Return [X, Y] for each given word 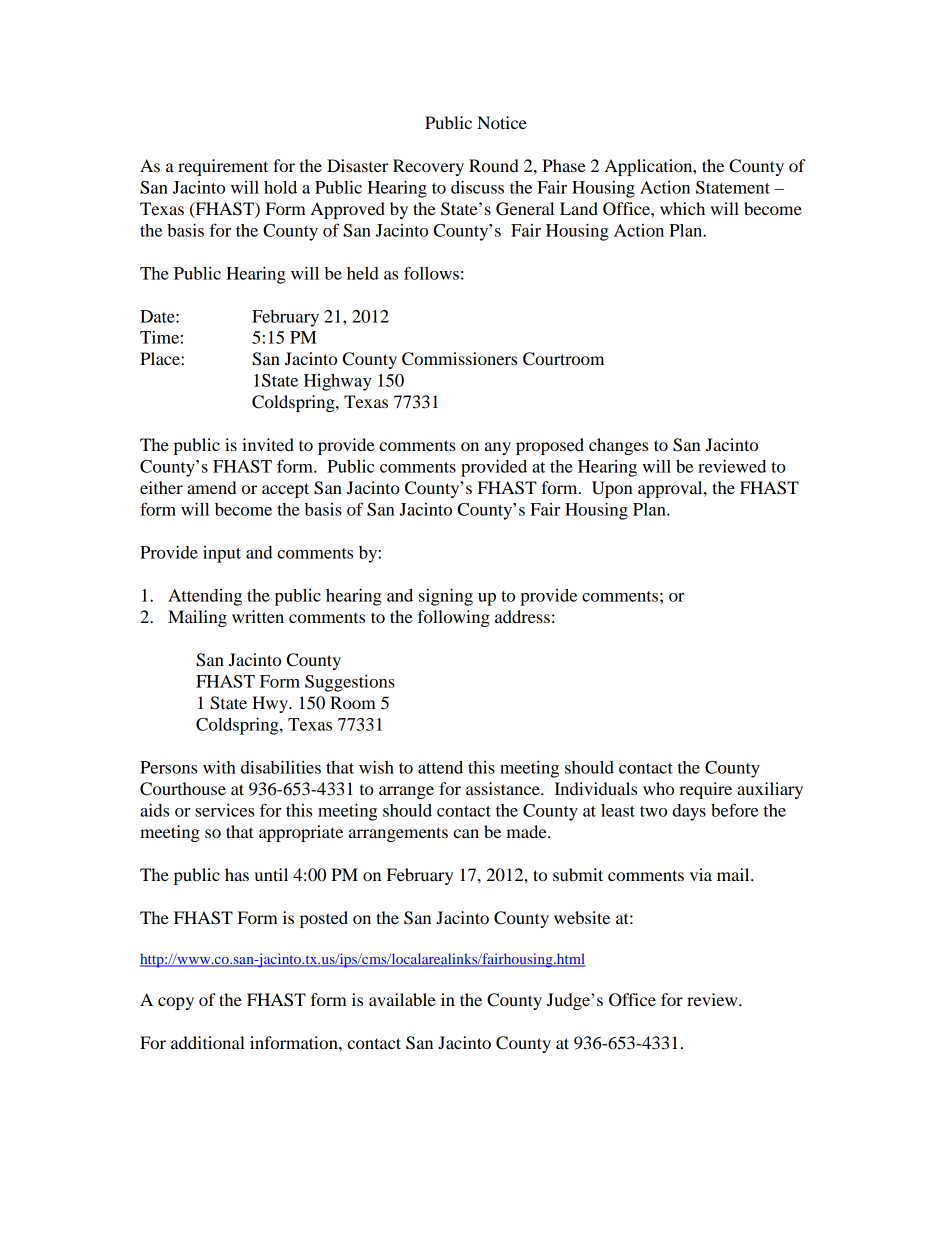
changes [618, 446]
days [689, 812]
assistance [504, 788]
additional [208, 1042]
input [222, 554]
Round [494, 165]
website [582, 917]
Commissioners [459, 359]
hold [280, 187]
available [402, 999]
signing [446, 597]
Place [161, 358]
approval [671, 489]
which [682, 208]
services [224, 810]
